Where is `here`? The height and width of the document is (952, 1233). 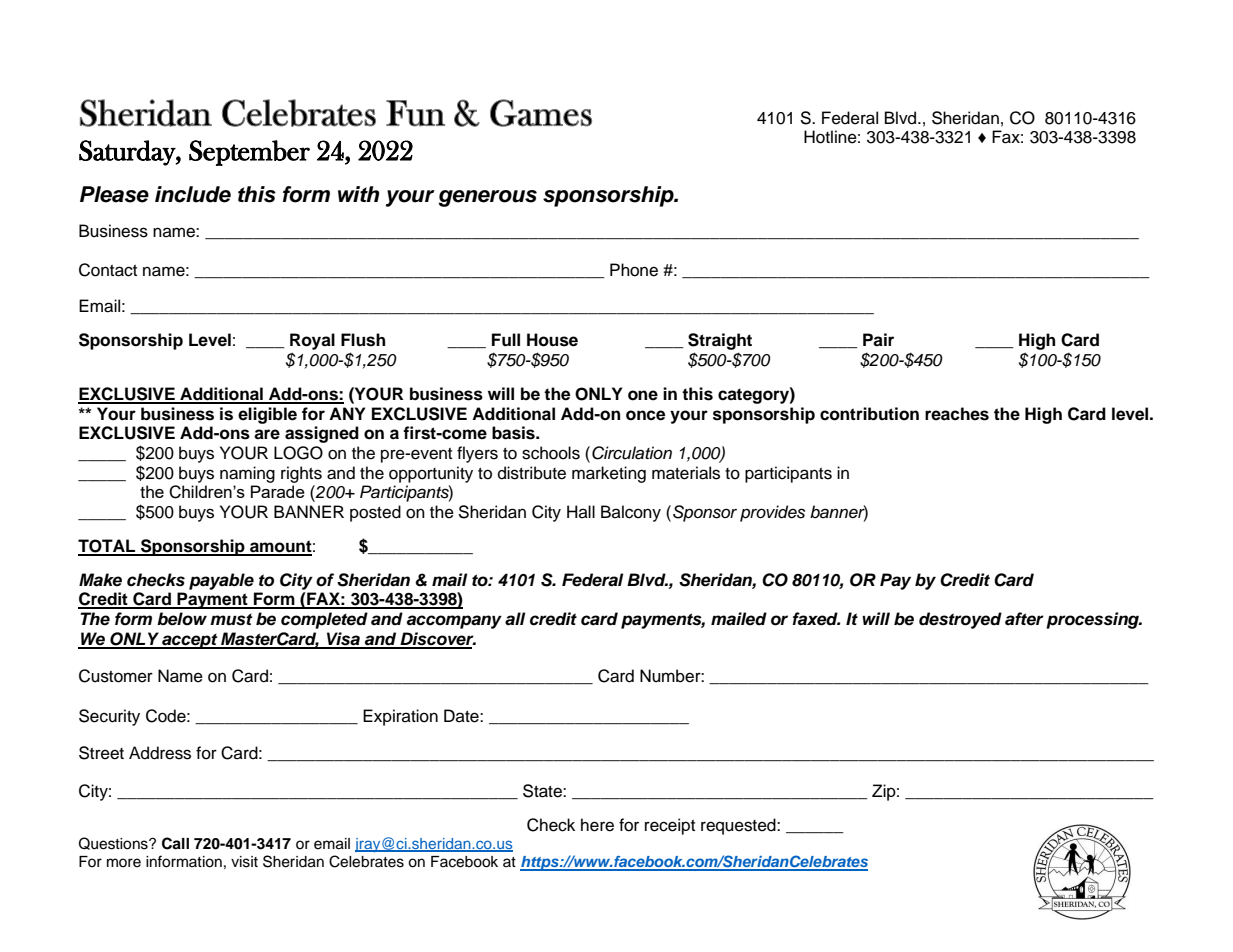
here is located at coordinates (597, 825).
